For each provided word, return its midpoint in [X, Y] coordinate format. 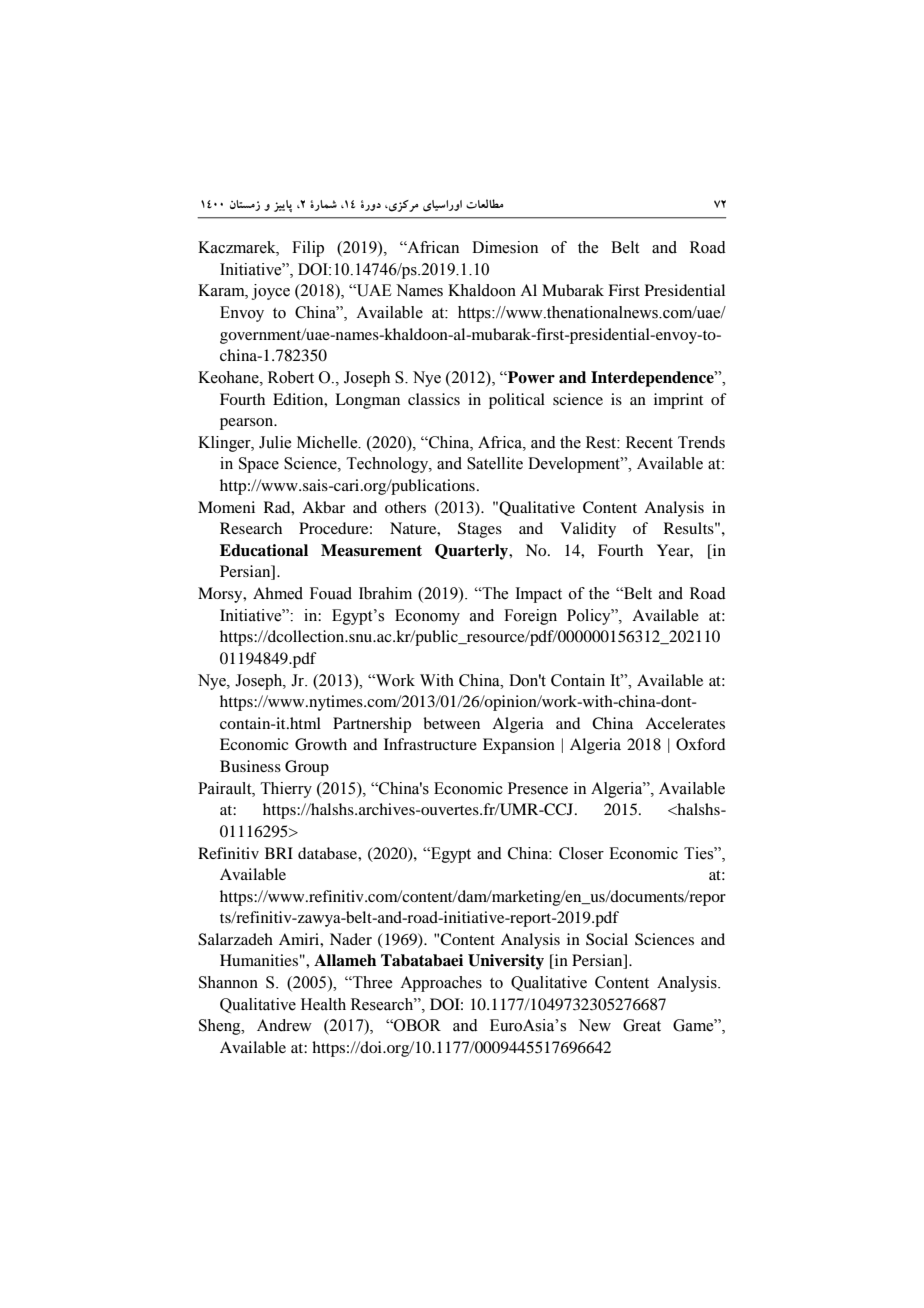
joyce [271, 292]
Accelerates [685, 723]
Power [530, 377]
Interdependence [653, 379]
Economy [427, 617]
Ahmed [278, 593]
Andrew [284, 1025]
